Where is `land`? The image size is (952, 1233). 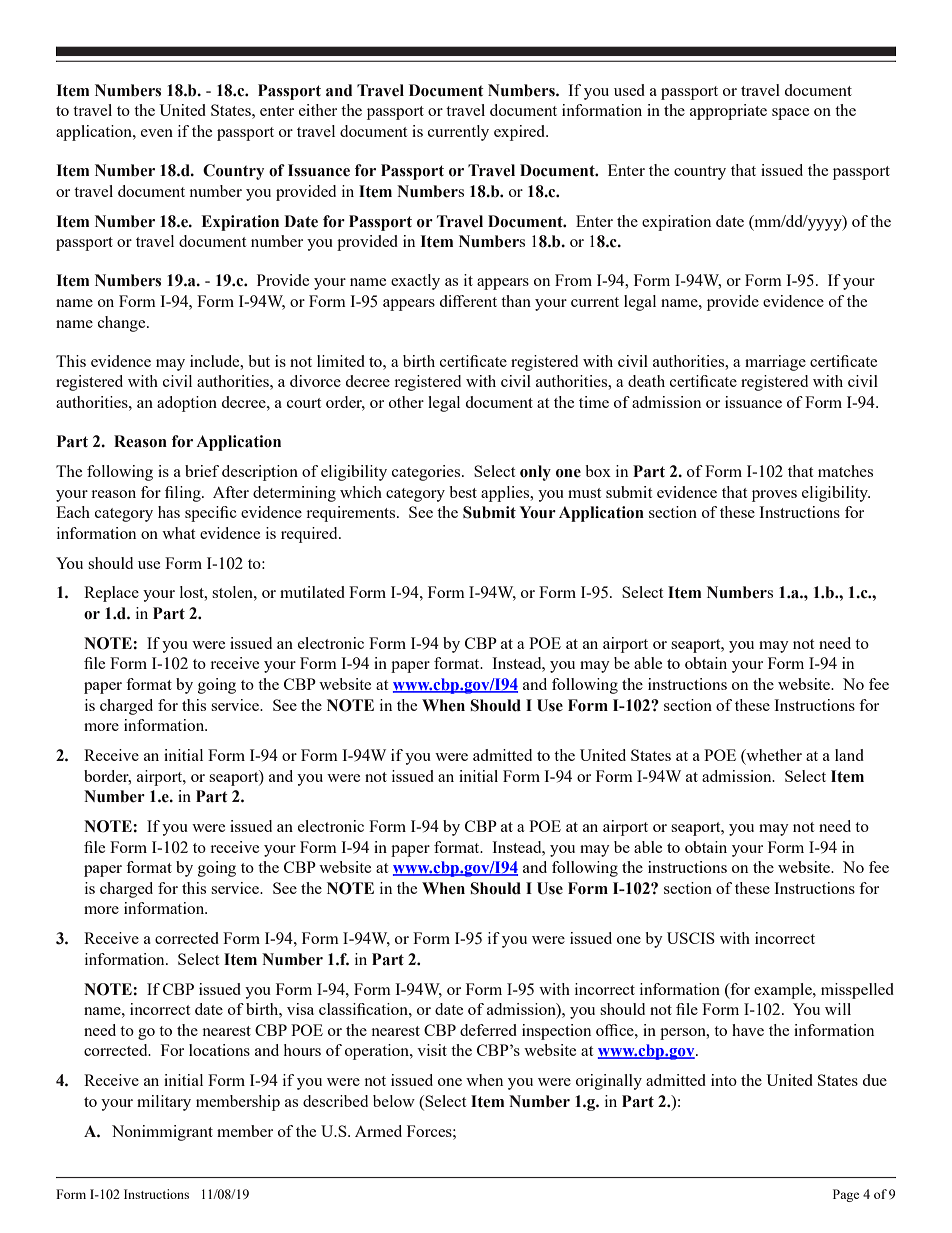 land is located at coordinates (849, 755).
